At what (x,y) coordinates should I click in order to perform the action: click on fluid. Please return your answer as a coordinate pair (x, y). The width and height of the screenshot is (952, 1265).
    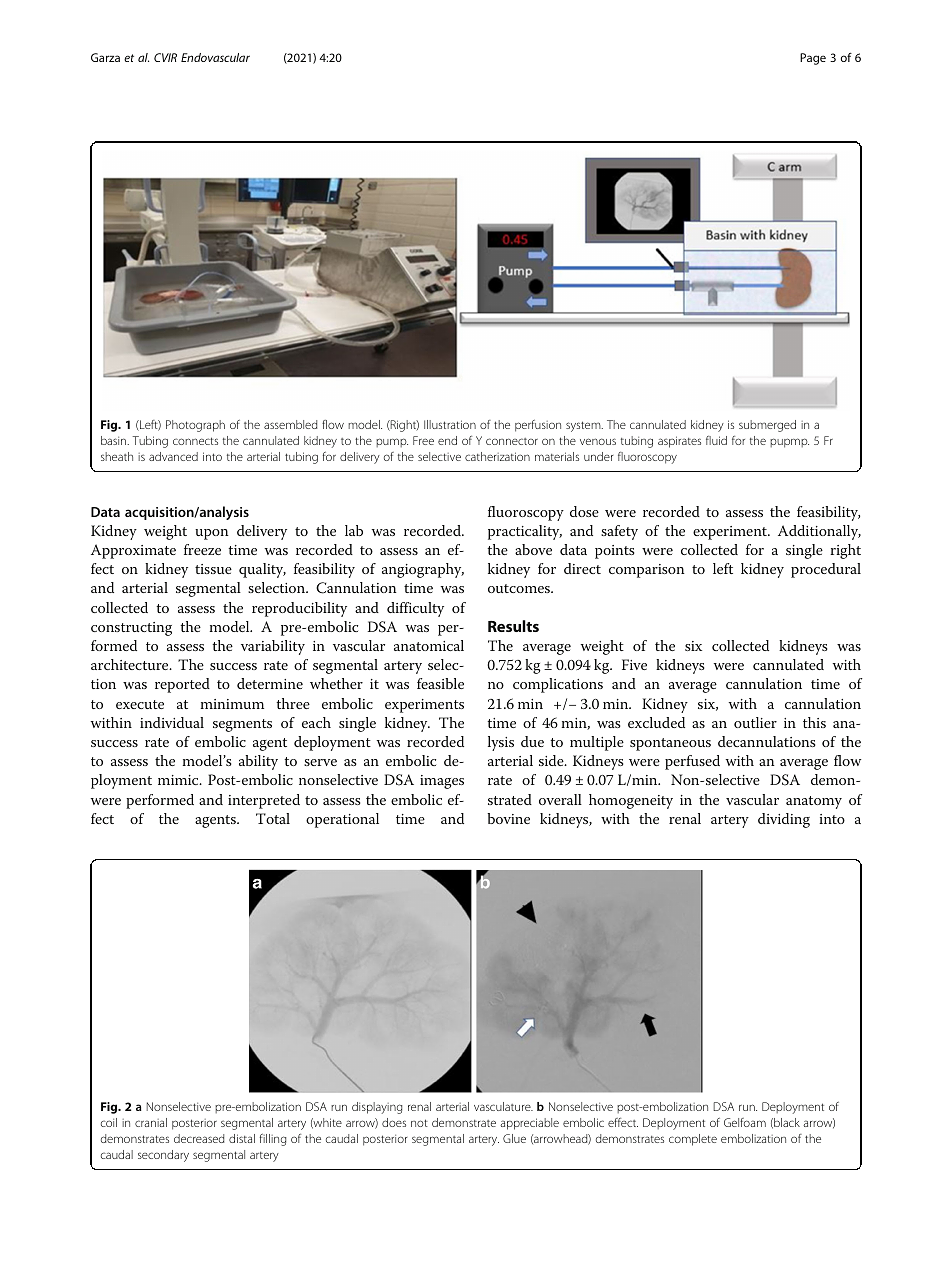
    Looking at the image, I should click on (716, 440).
